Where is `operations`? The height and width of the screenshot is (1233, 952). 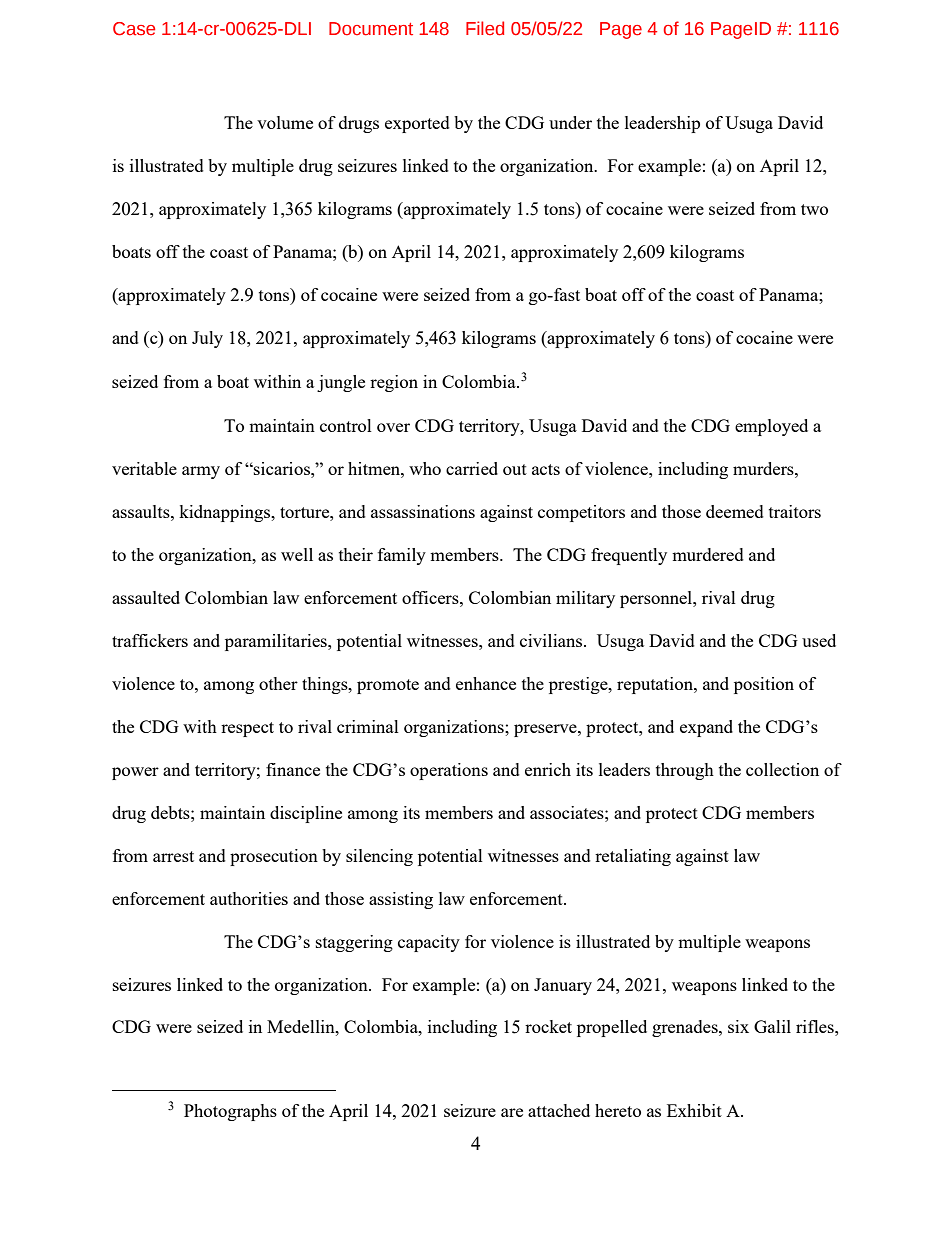
operations is located at coordinates (449, 771).
